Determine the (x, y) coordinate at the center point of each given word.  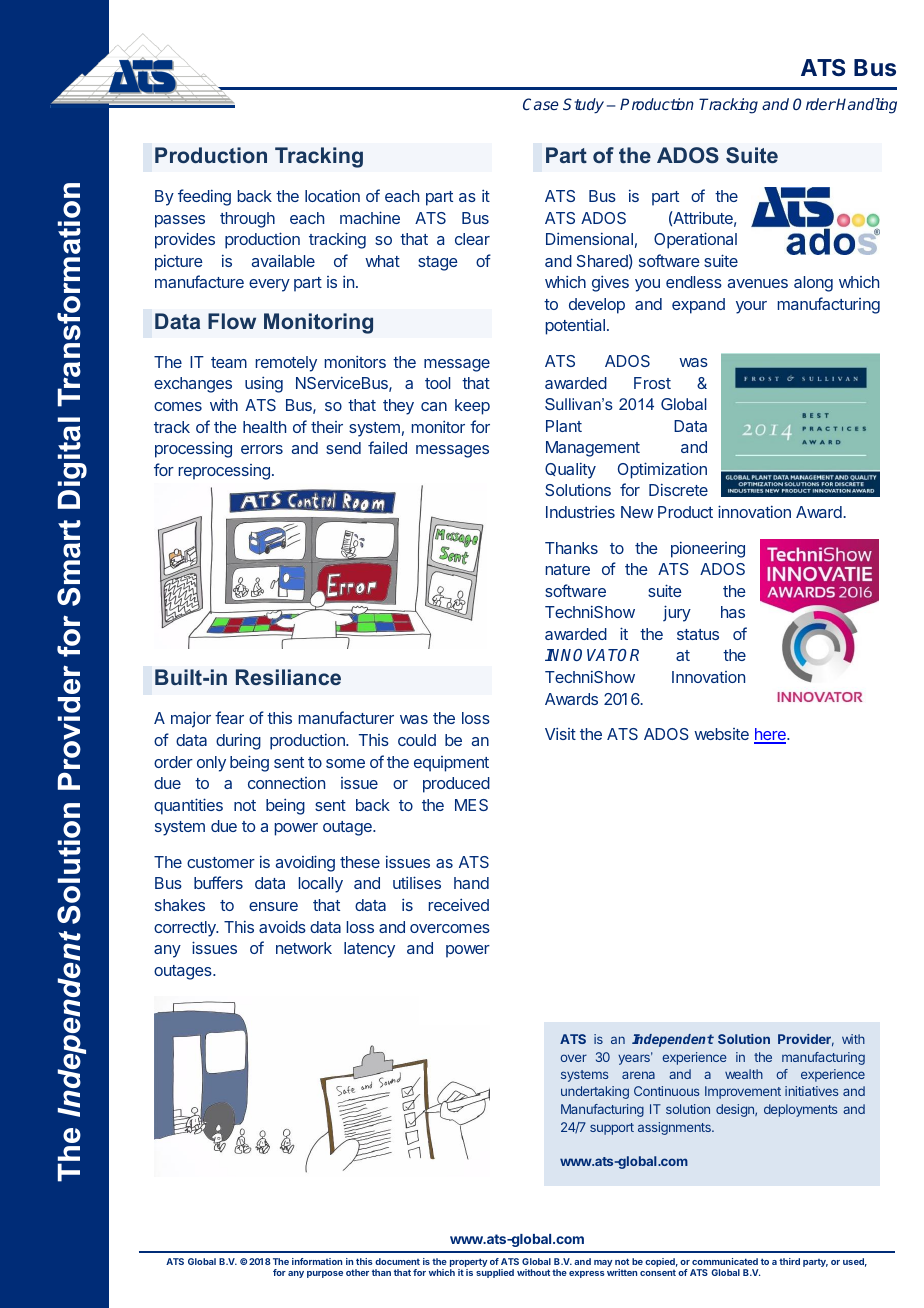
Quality (570, 470)
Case (541, 104)
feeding (204, 197)
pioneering (708, 549)
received (459, 904)
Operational (695, 240)
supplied (495, 1273)
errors (262, 449)
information (317, 1261)
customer (221, 862)
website (721, 734)
